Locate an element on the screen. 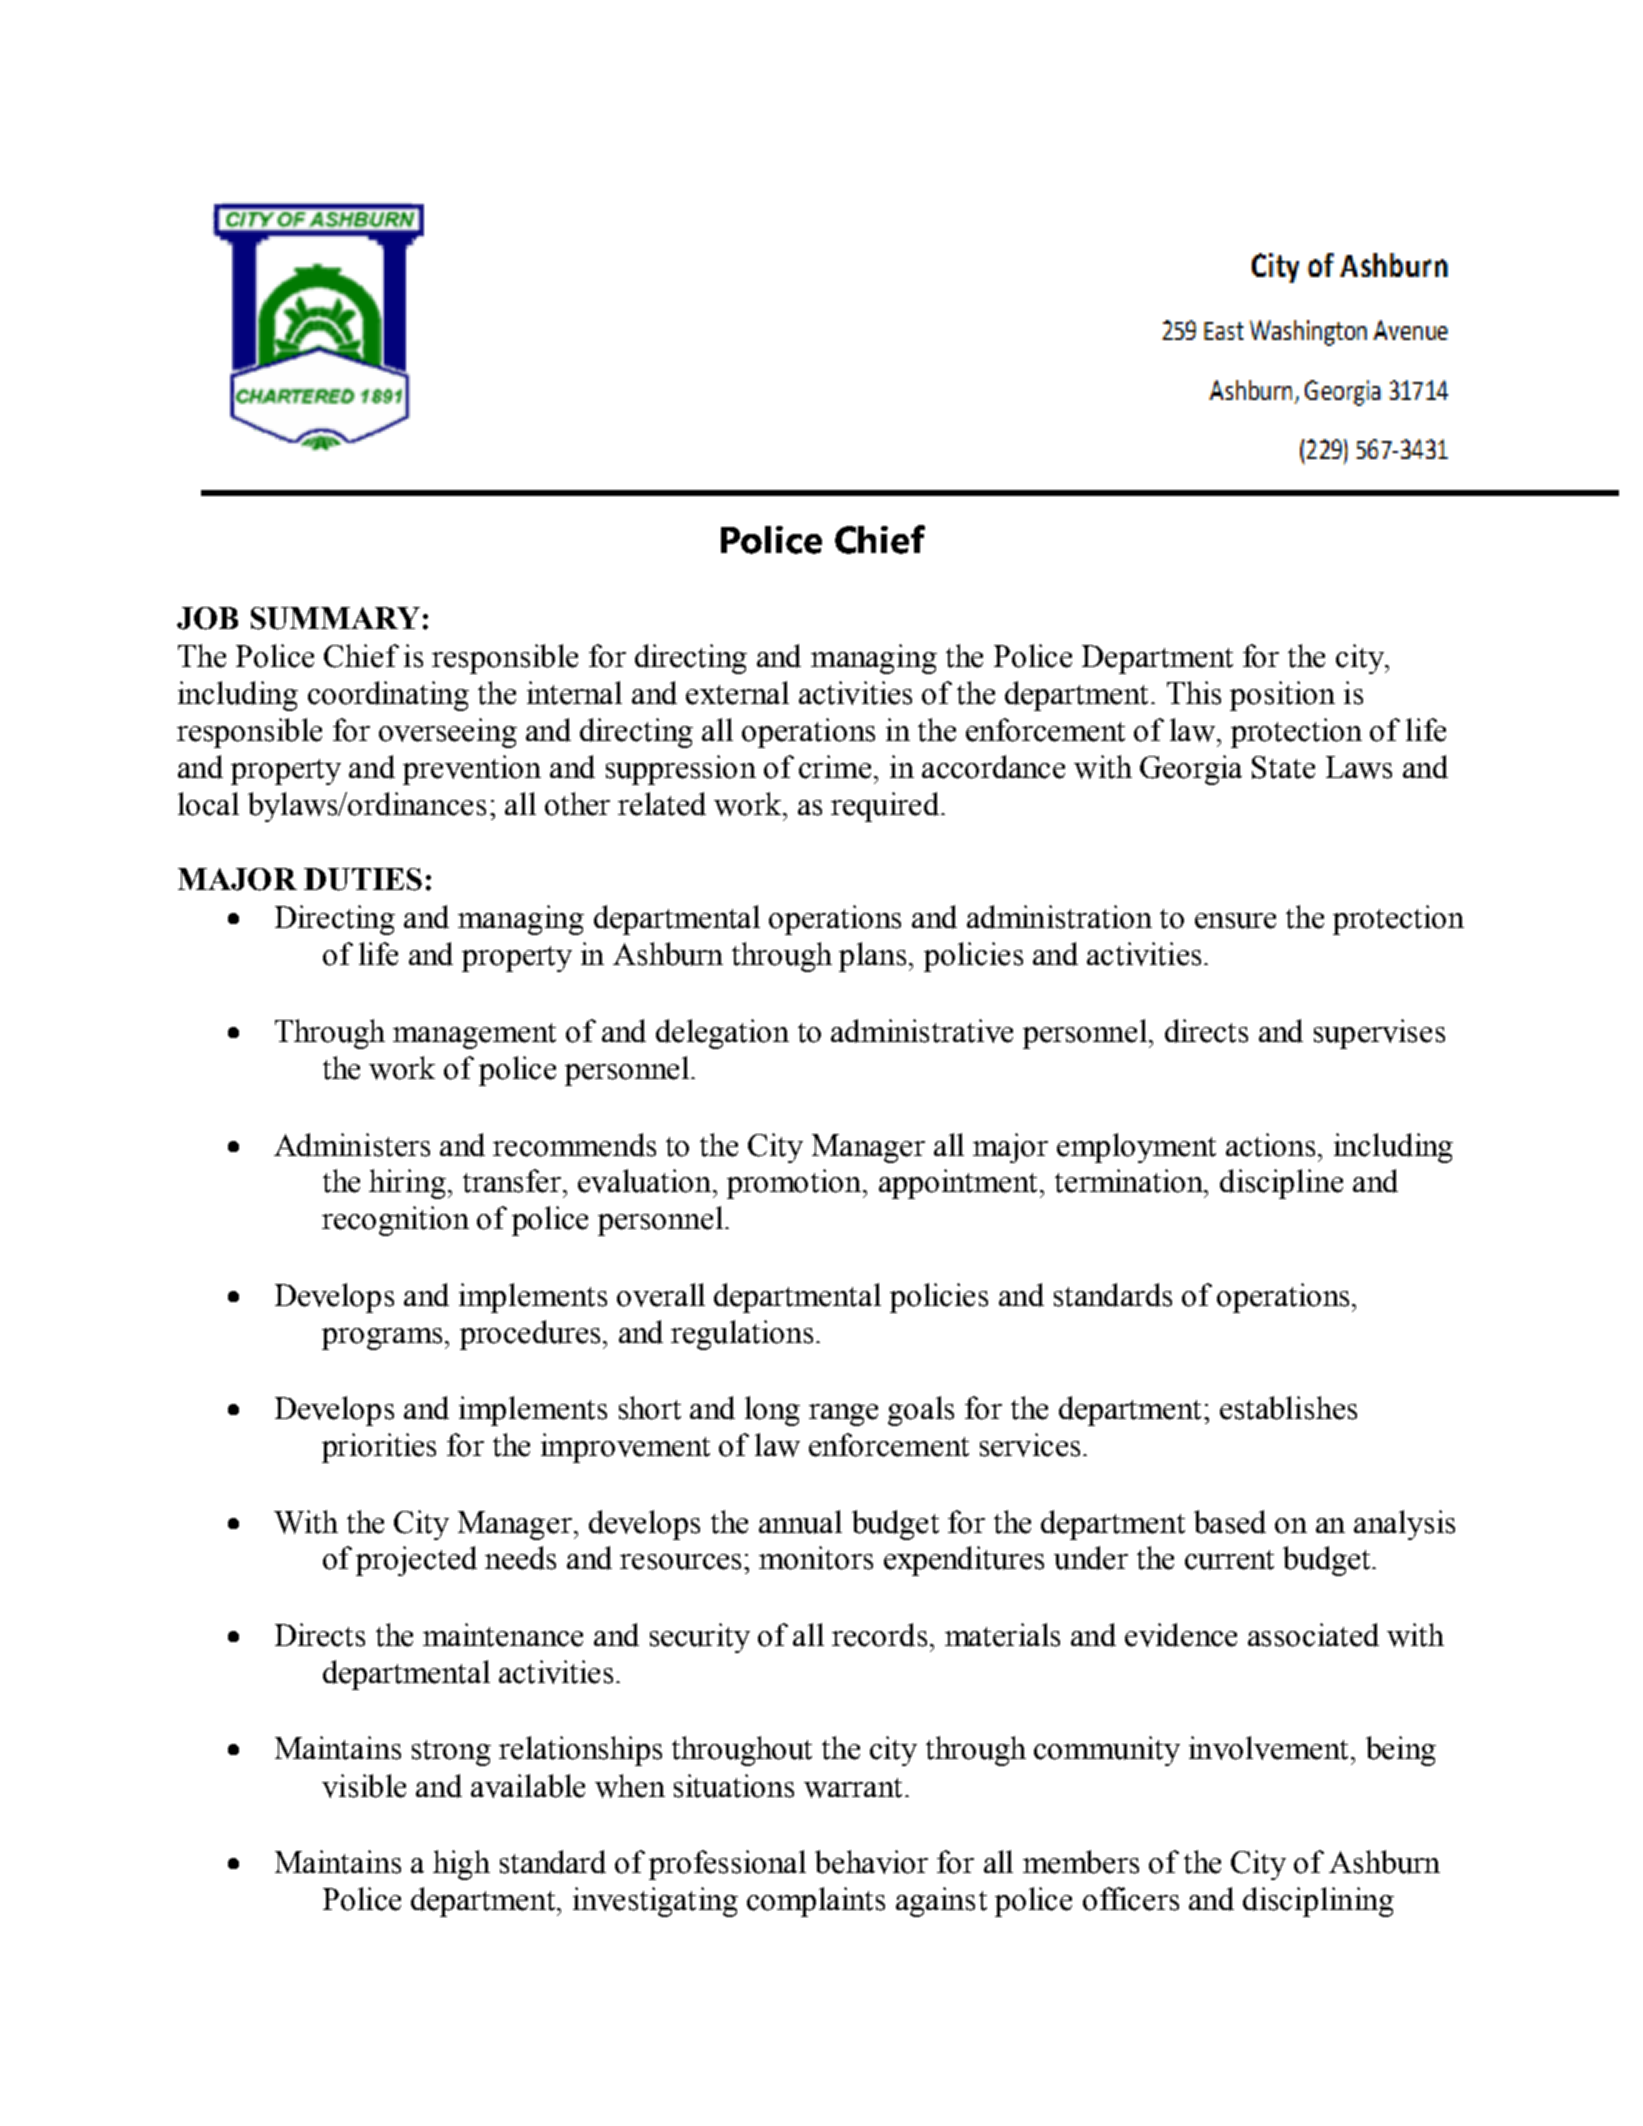  SUMMARY is located at coordinates (335, 618).
